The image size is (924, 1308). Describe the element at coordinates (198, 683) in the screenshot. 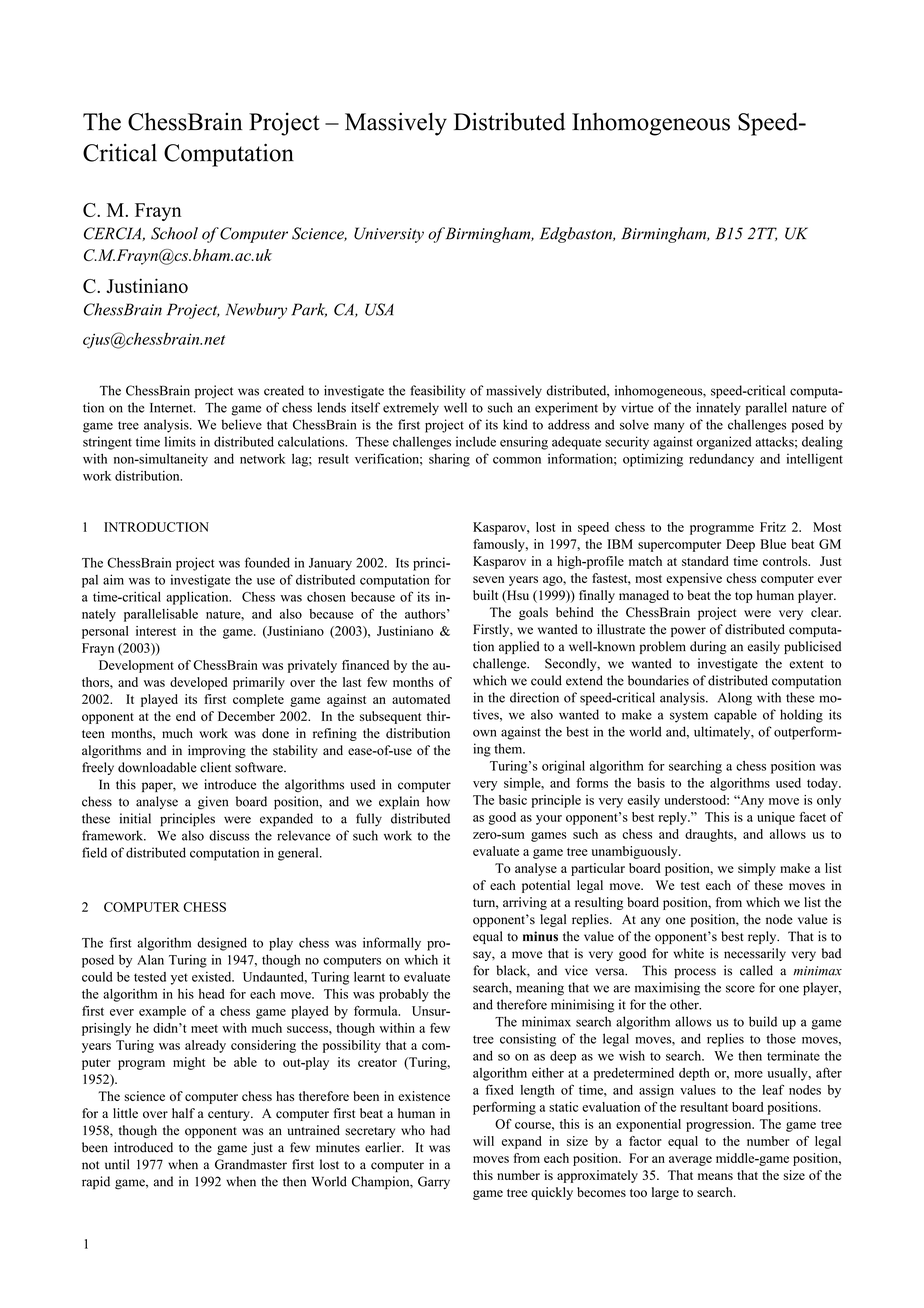

I see `developed` at that location.
